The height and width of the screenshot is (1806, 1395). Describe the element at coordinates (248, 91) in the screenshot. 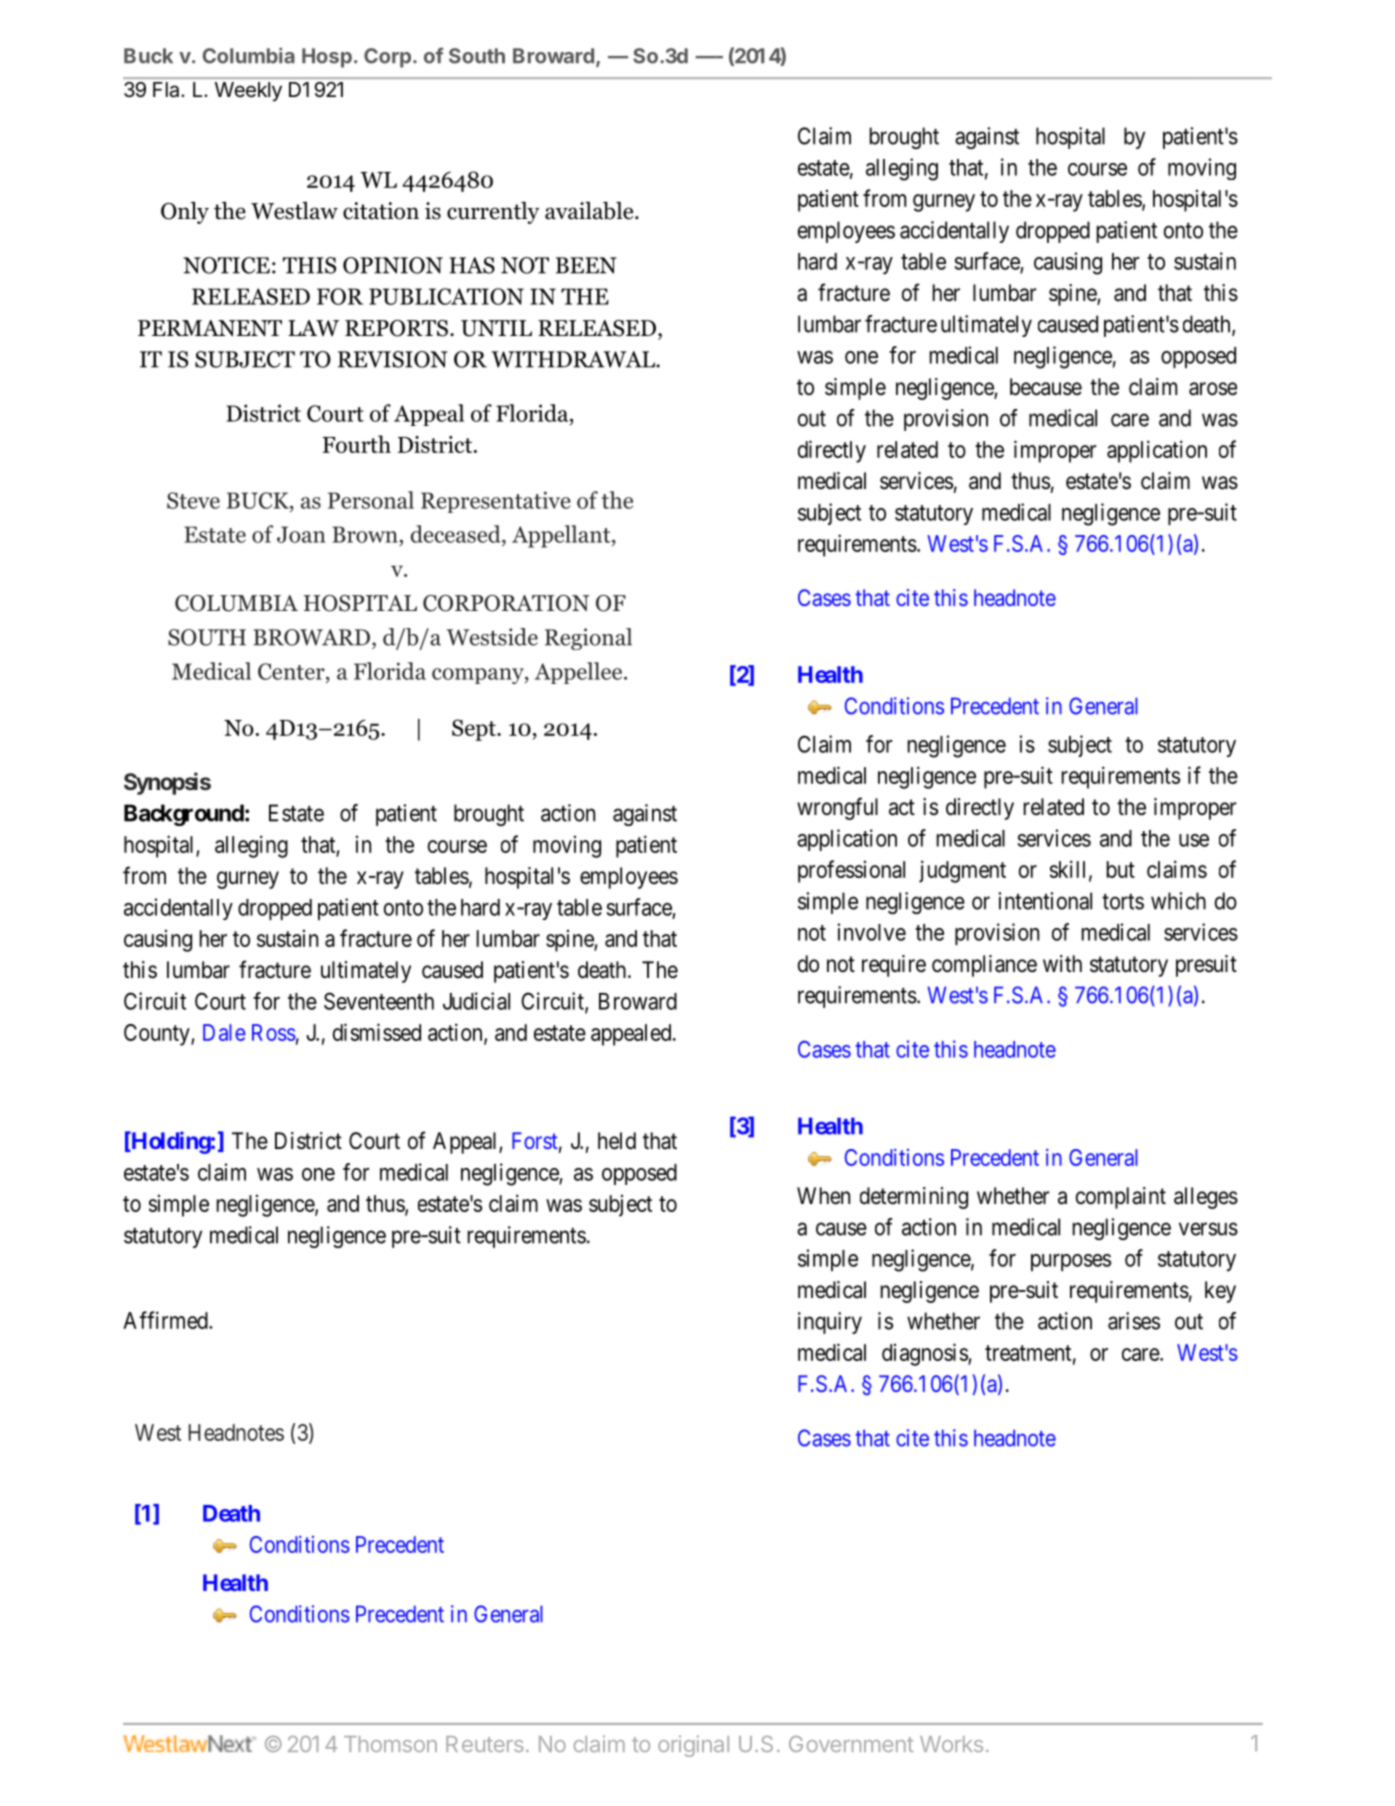

I see `Weekly` at that location.
